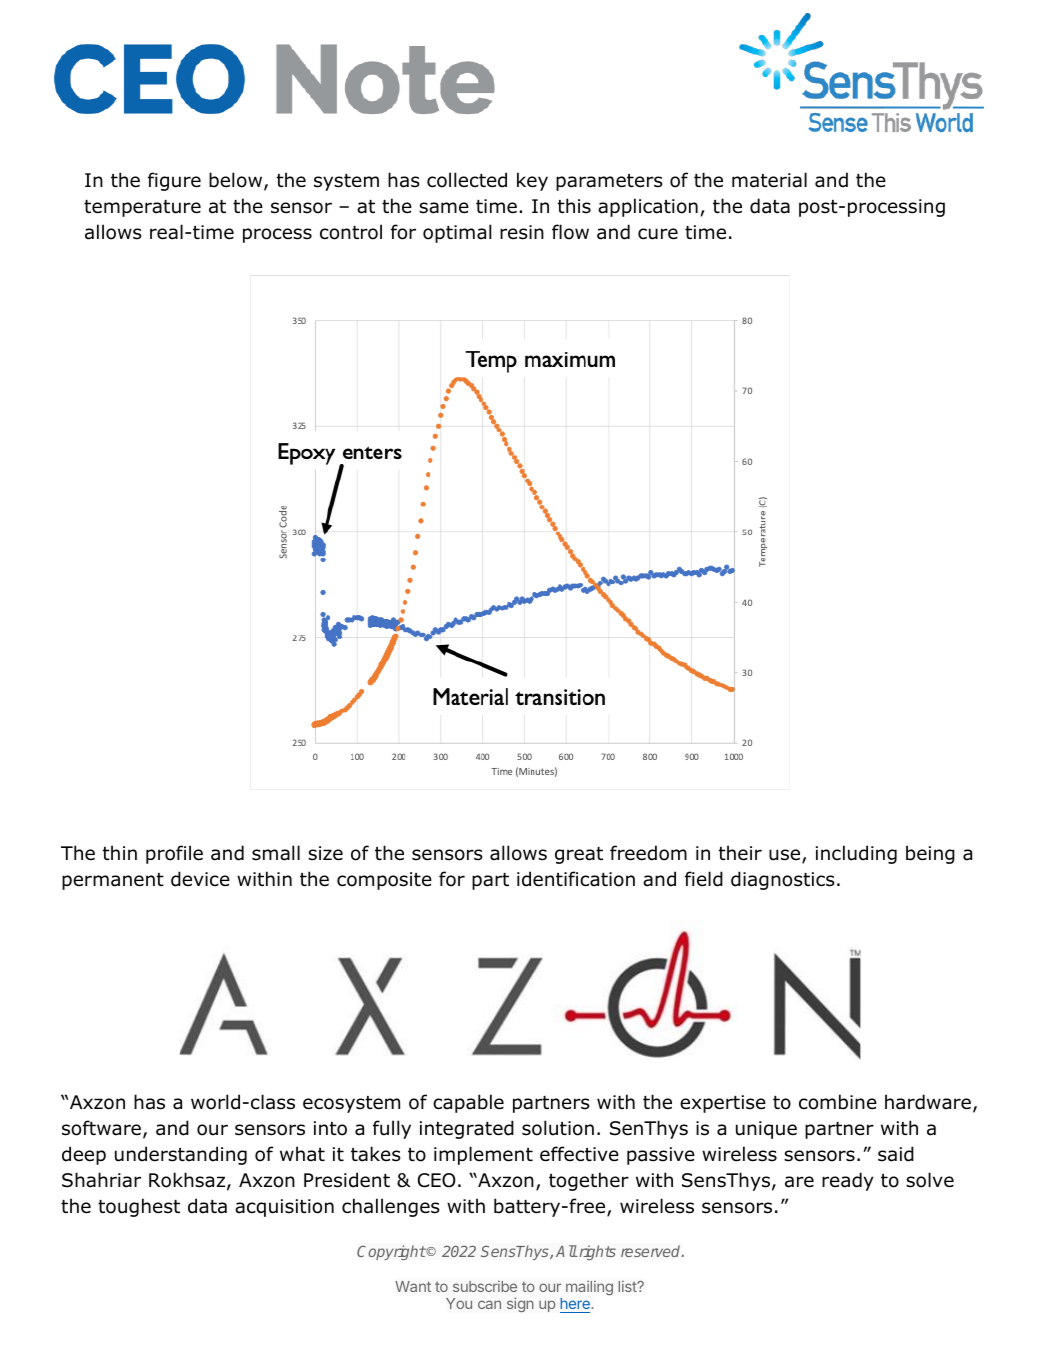 This image has height=1346, width=1040. I want to click on cure, so click(658, 234).
